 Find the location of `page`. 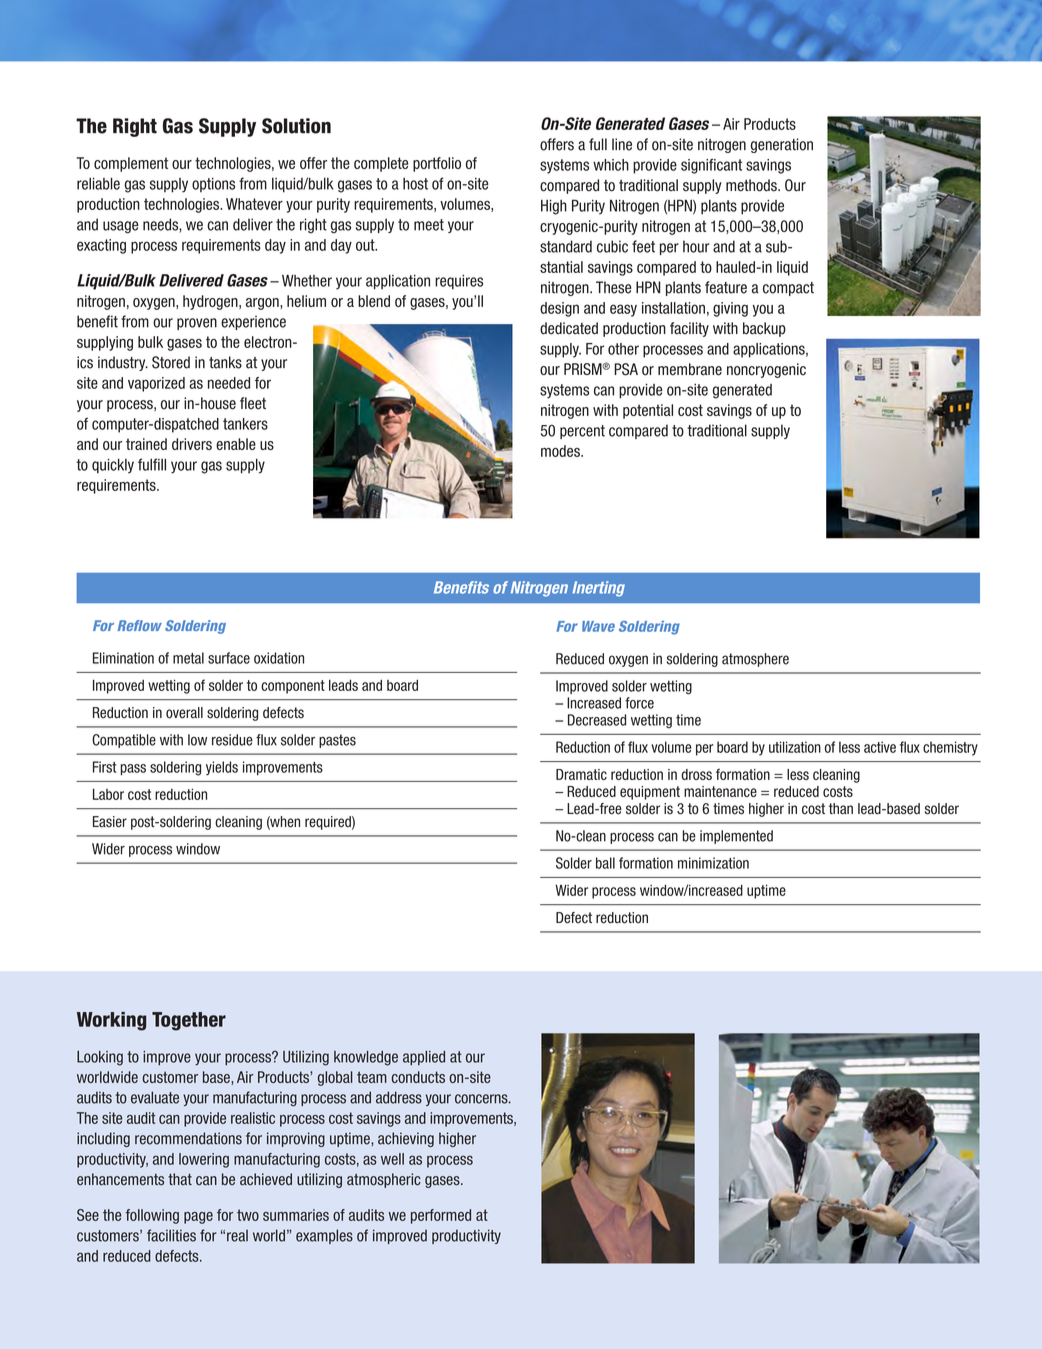

page is located at coordinates (198, 1218).
